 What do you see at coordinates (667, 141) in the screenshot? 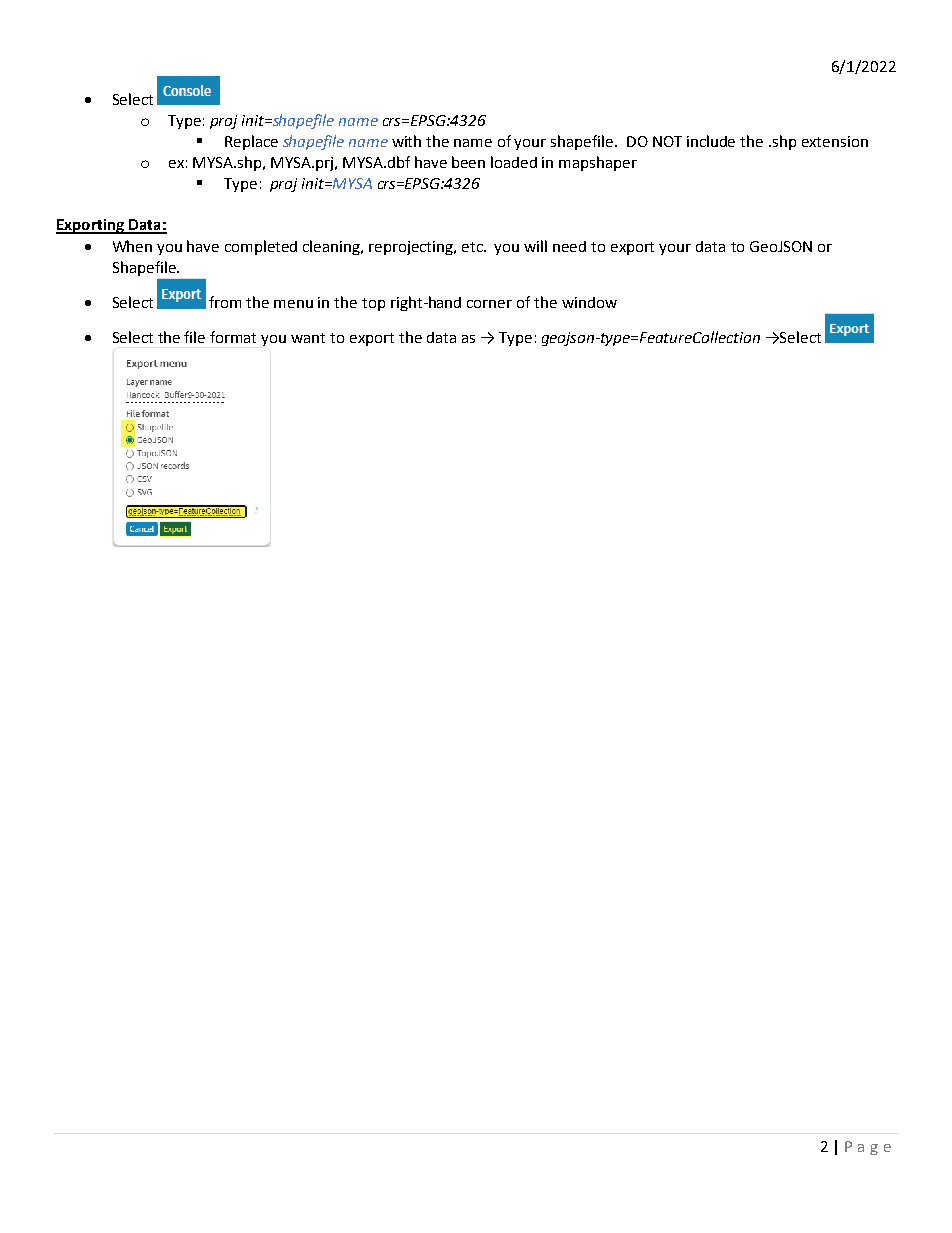
I see `NOT` at bounding box center [667, 141].
